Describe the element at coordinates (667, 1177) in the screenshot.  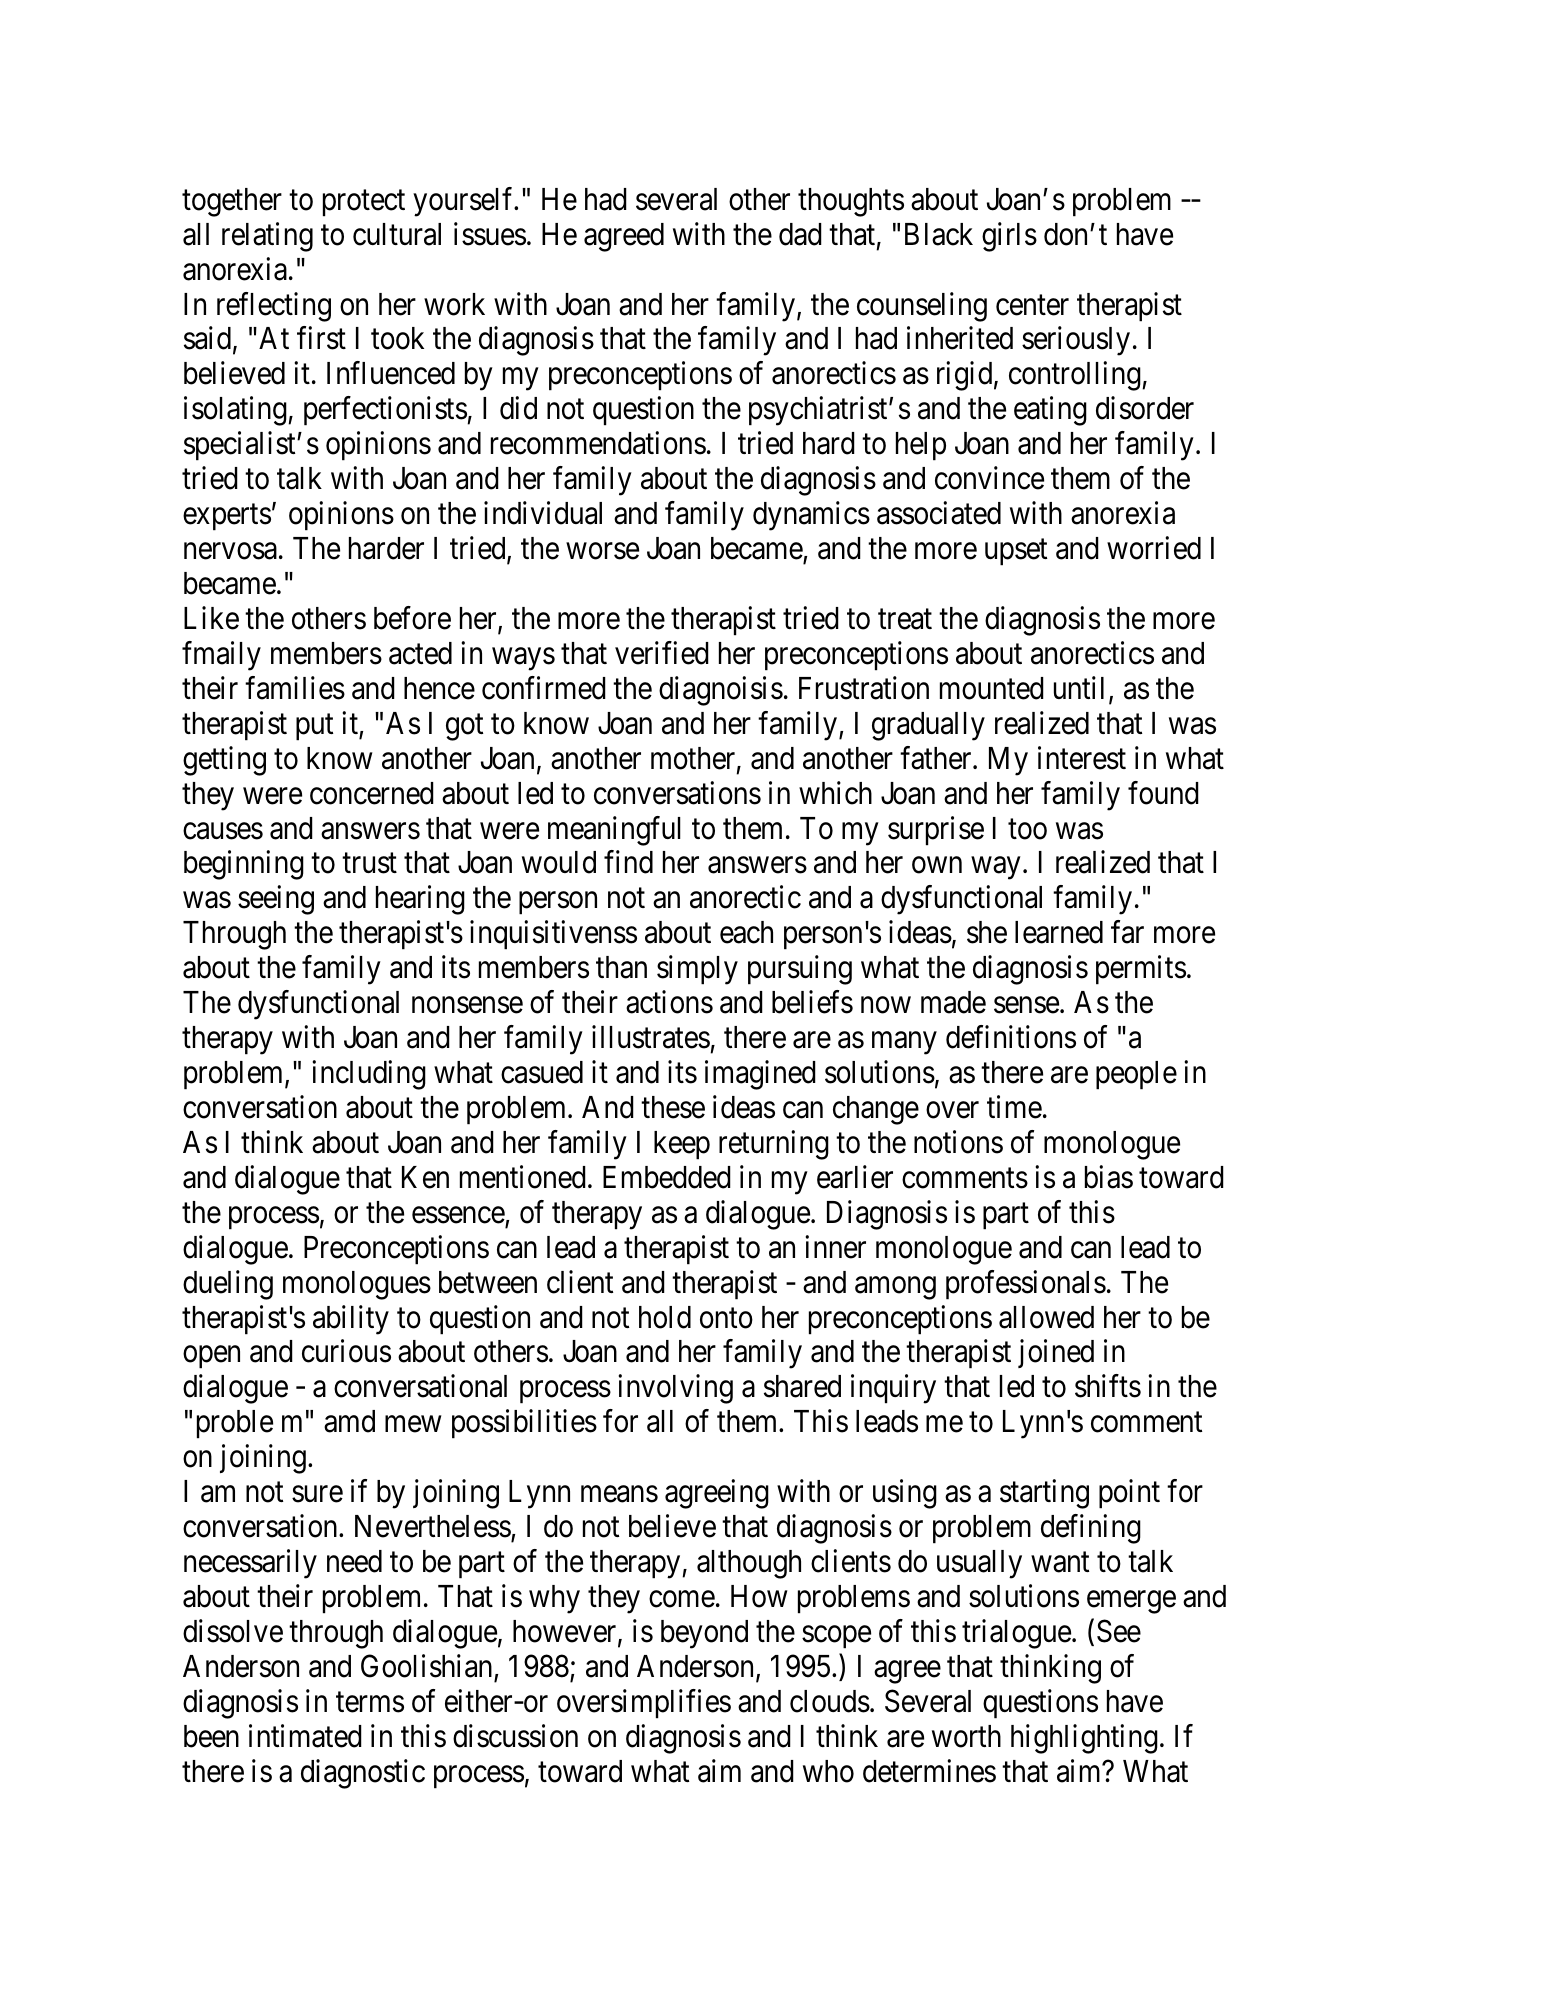
I see `Embedded` at that location.
